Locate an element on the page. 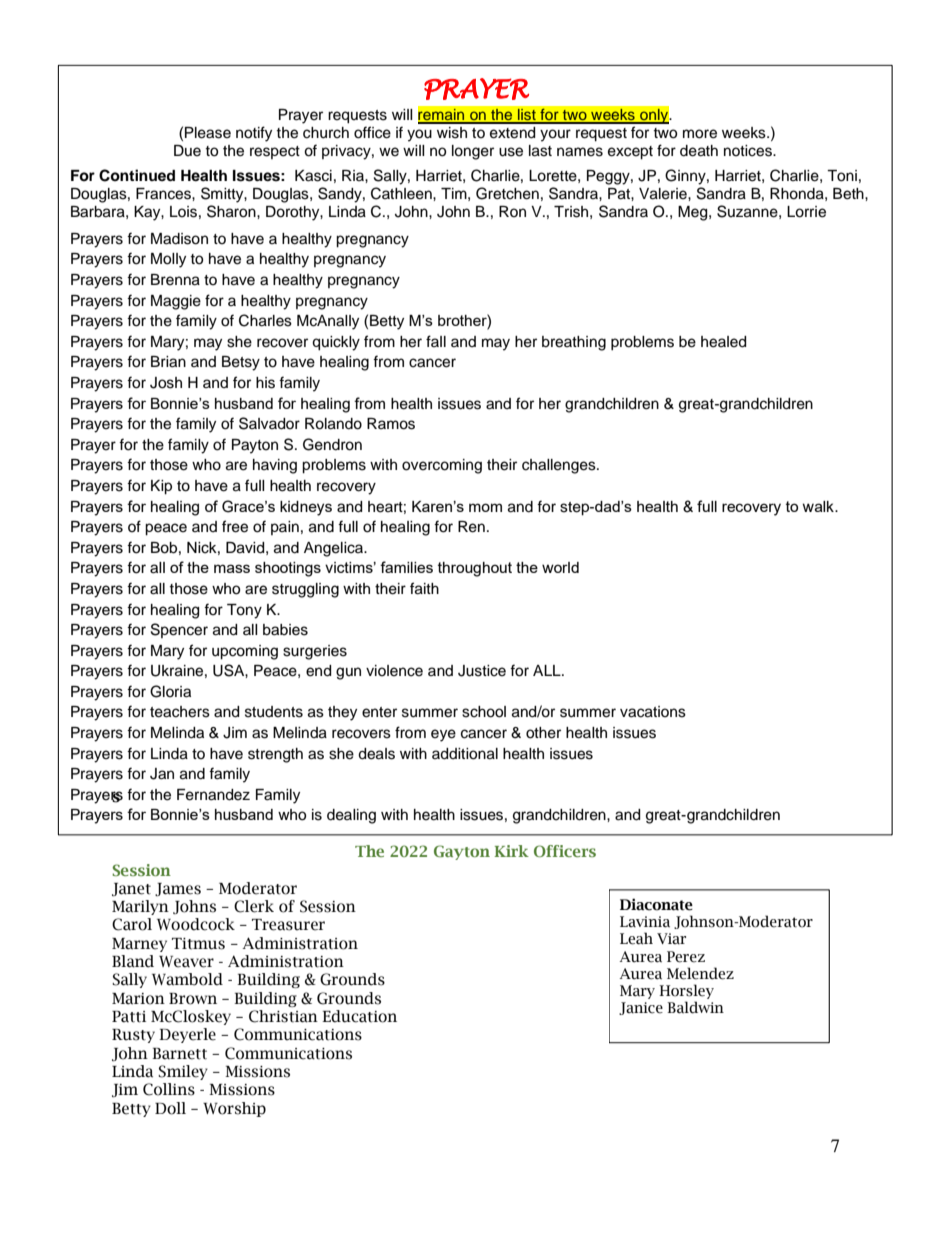 The image size is (952, 1233). Baldwin is located at coordinates (695, 1007).
